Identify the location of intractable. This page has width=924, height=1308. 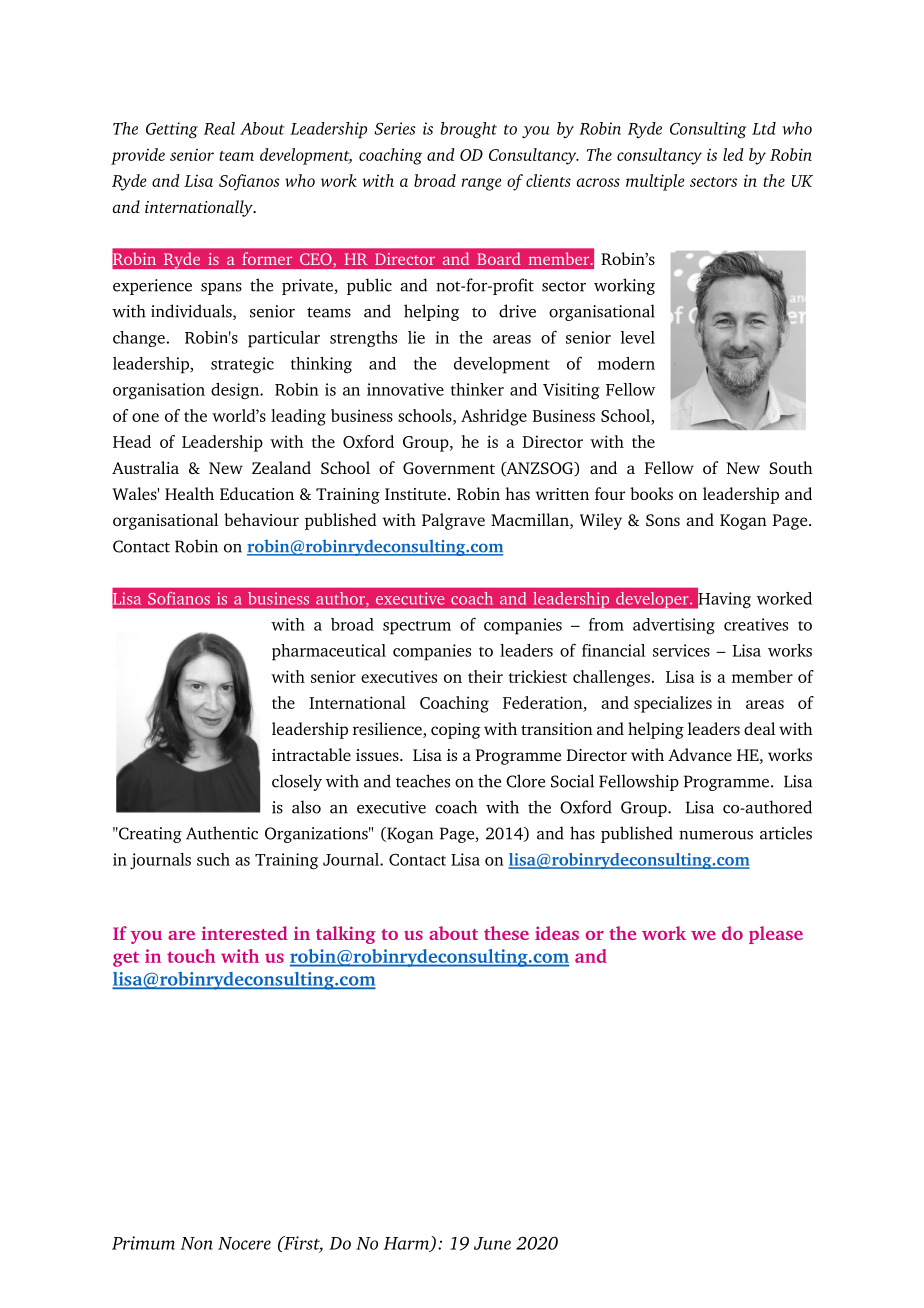
(311, 754).
